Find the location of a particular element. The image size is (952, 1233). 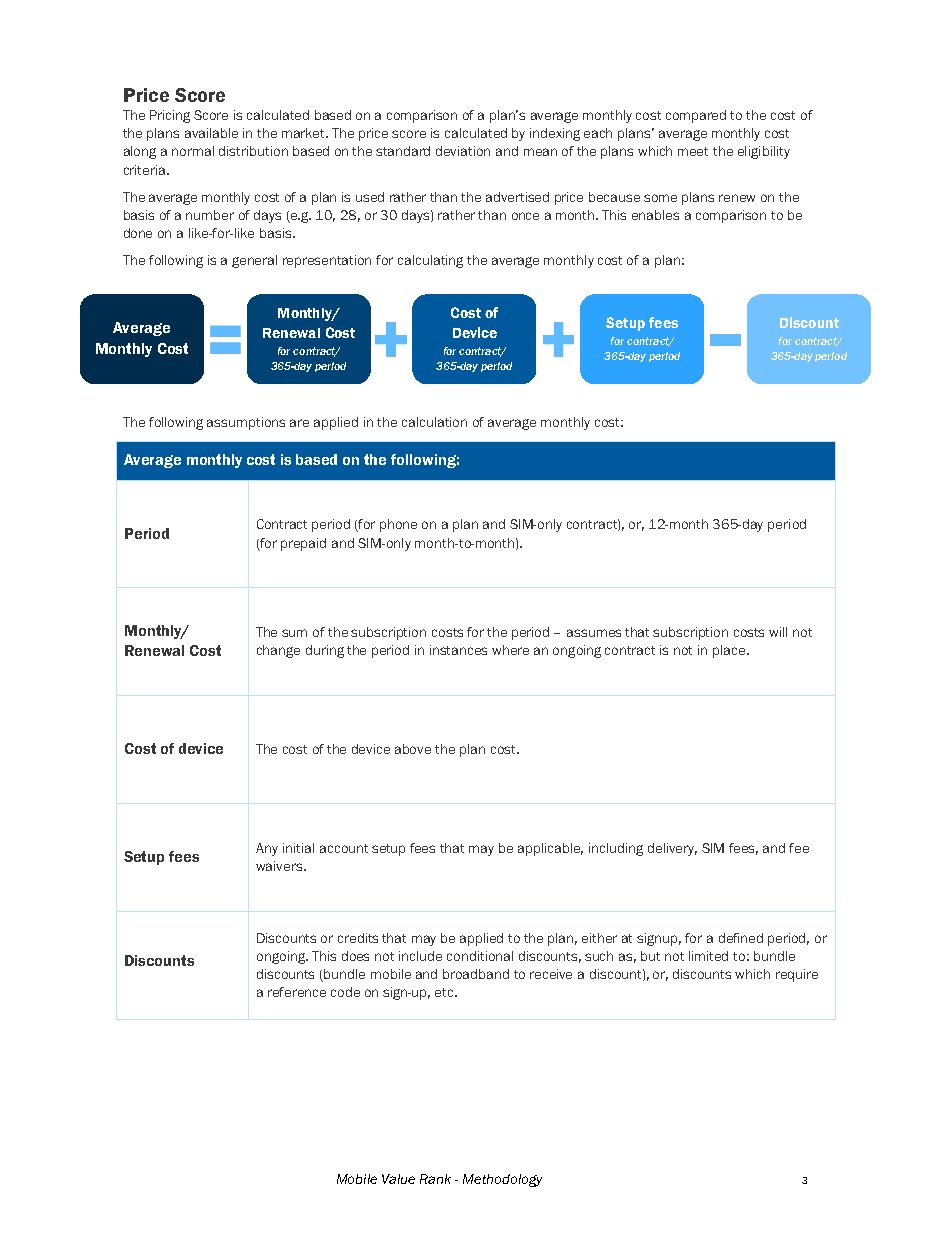

available is located at coordinates (211, 133).
